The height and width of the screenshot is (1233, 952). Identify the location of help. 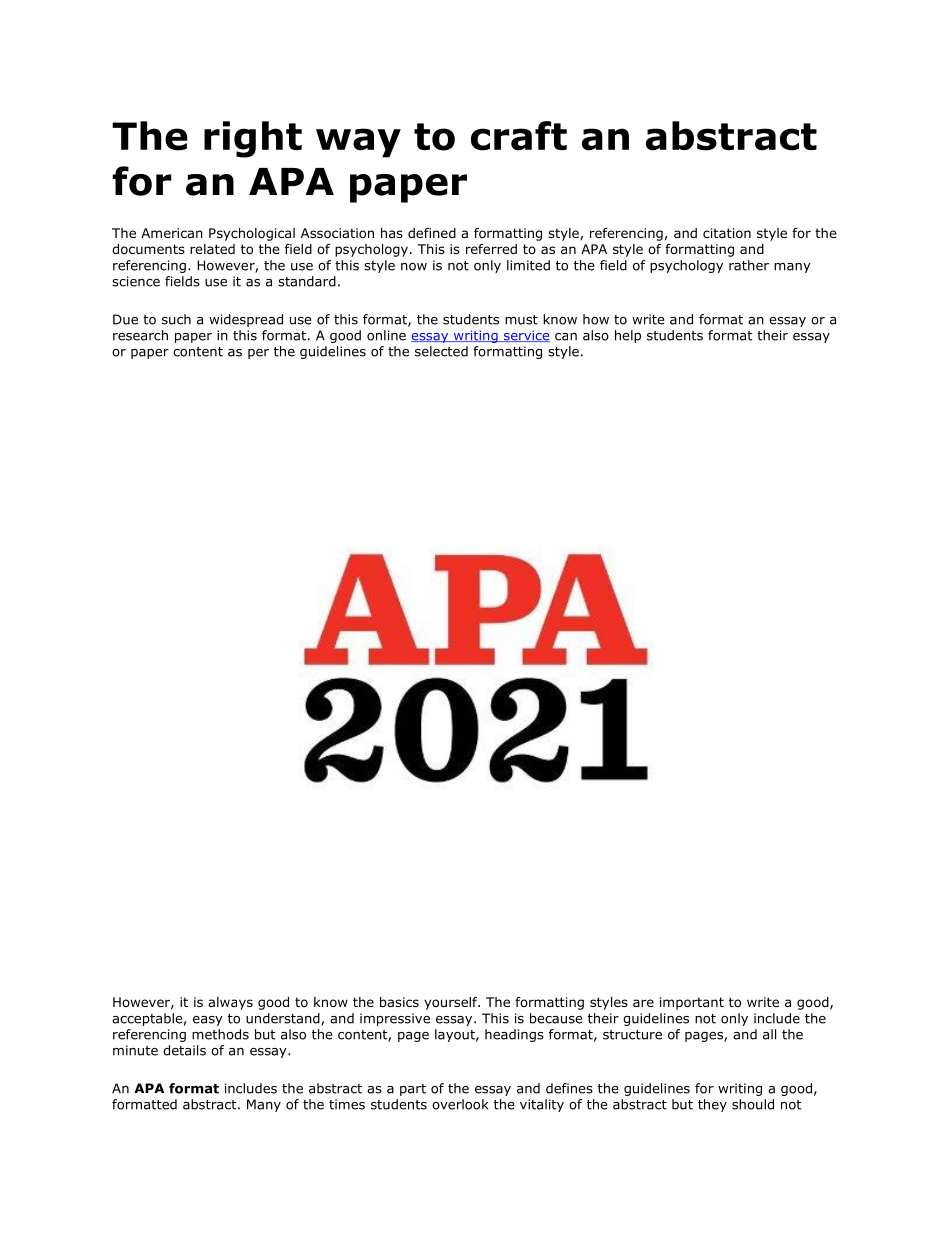
(628, 336).
